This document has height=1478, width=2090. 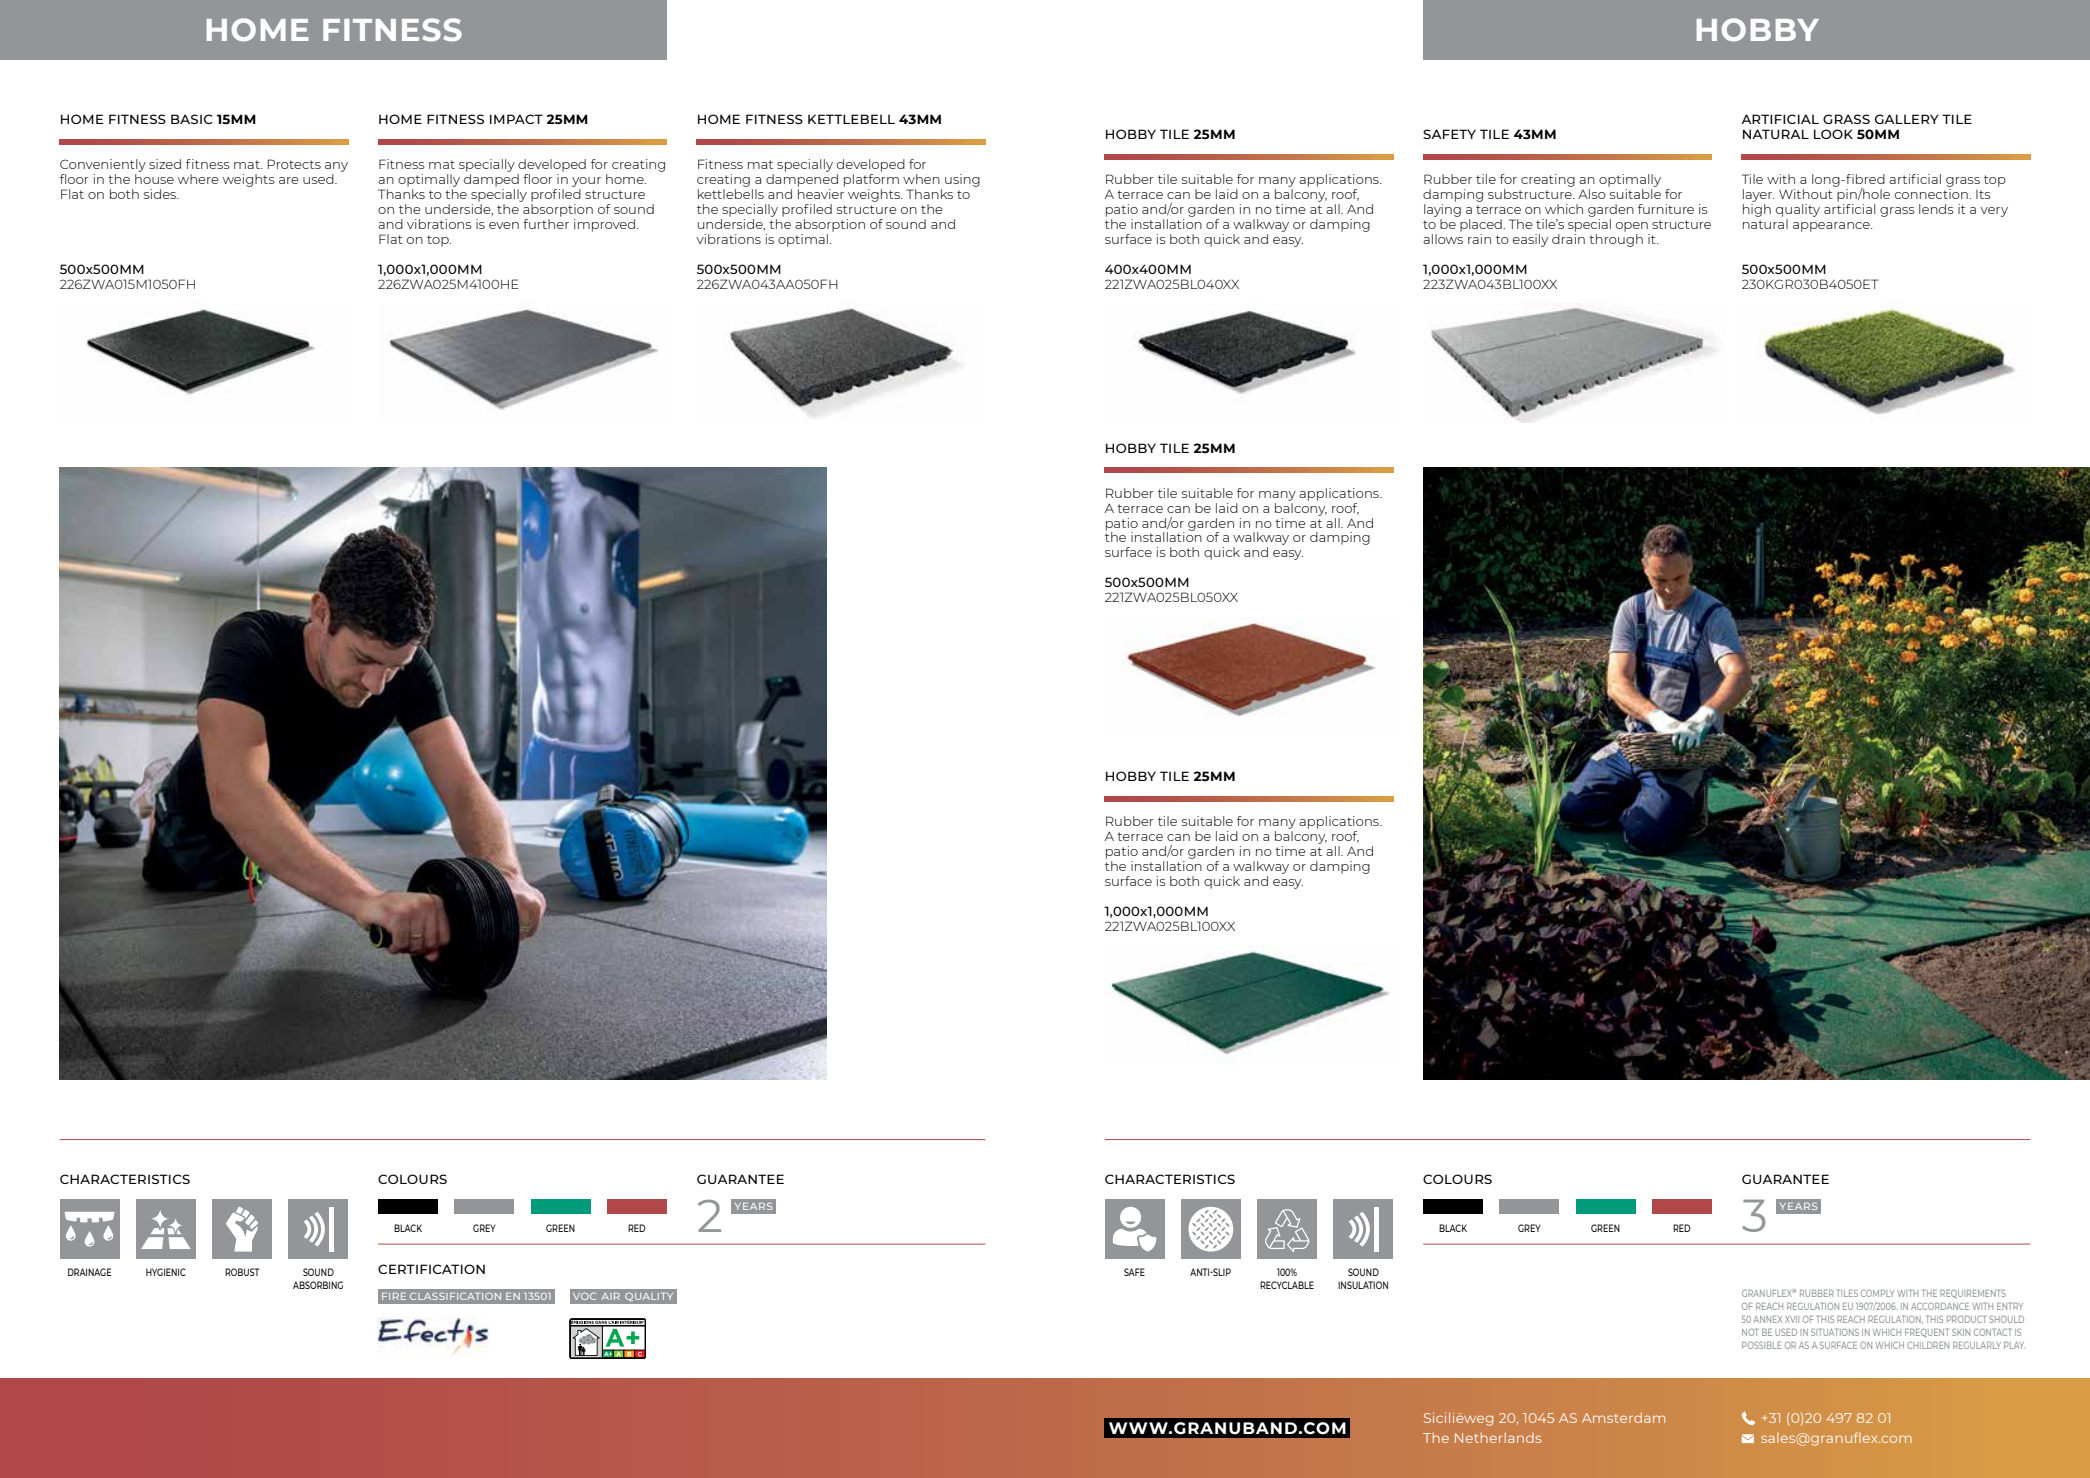 What do you see at coordinates (1287, 1285) in the document?
I see `RECYCLABLE` at bounding box center [1287, 1285].
